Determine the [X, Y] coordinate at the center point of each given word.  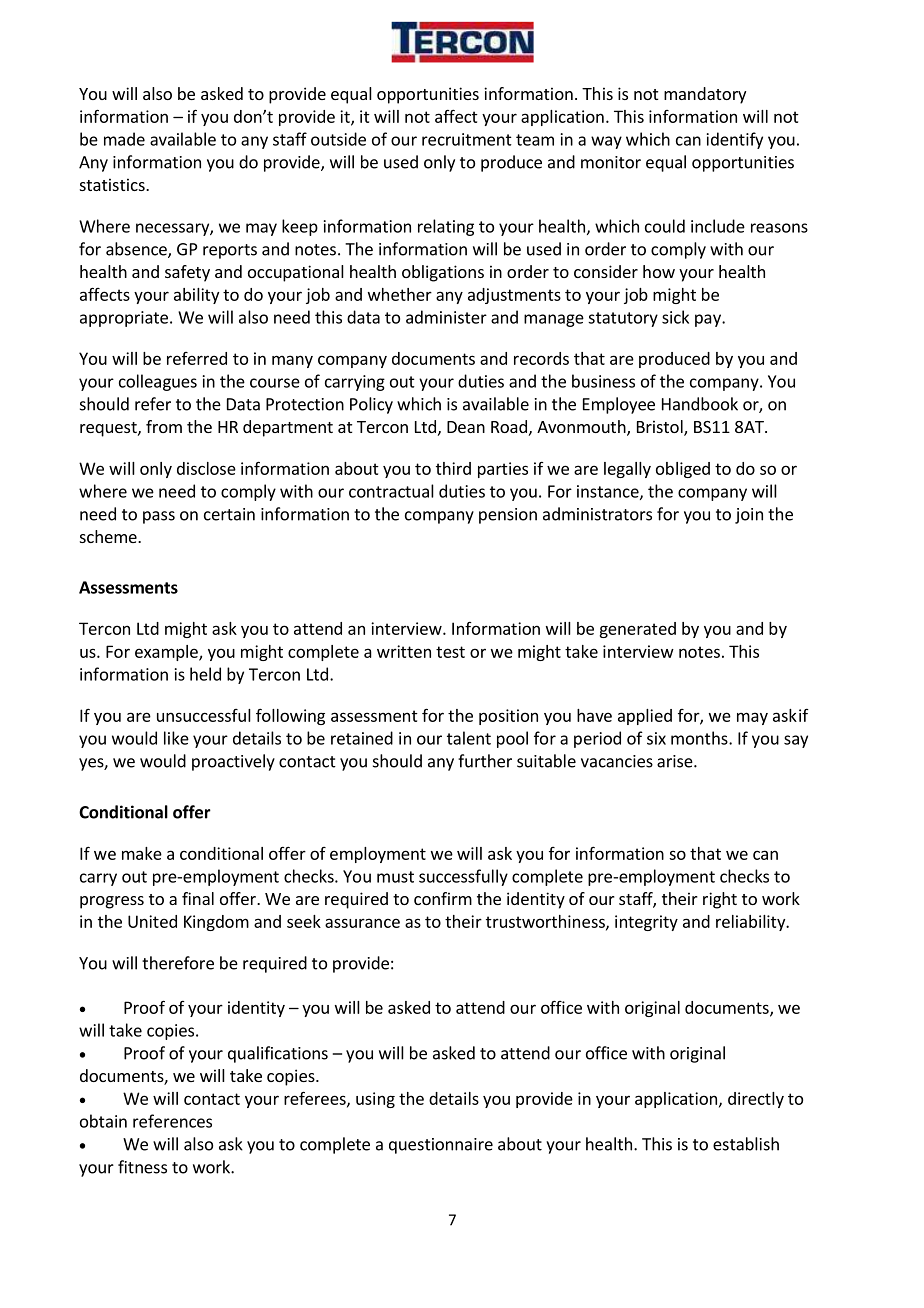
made [124, 139]
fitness [142, 1167]
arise [676, 761]
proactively [233, 762]
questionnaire [441, 1146]
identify [735, 140]
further [485, 761]
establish [746, 1144]
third [453, 468]
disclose [206, 468]
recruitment [467, 139]
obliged [683, 470]
